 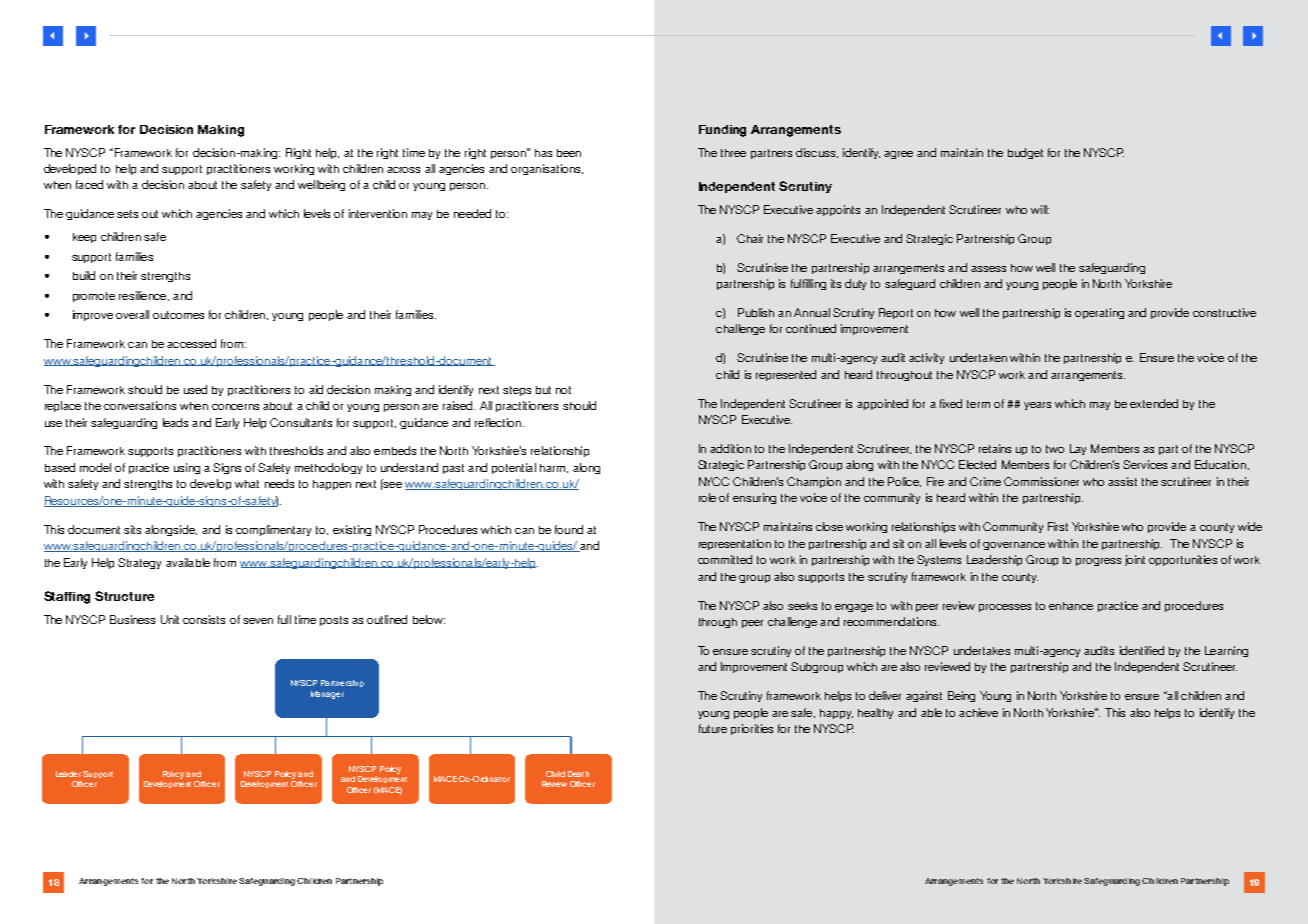 What do you see at coordinates (191, 343) in the screenshot?
I see `accessed` at bounding box center [191, 343].
